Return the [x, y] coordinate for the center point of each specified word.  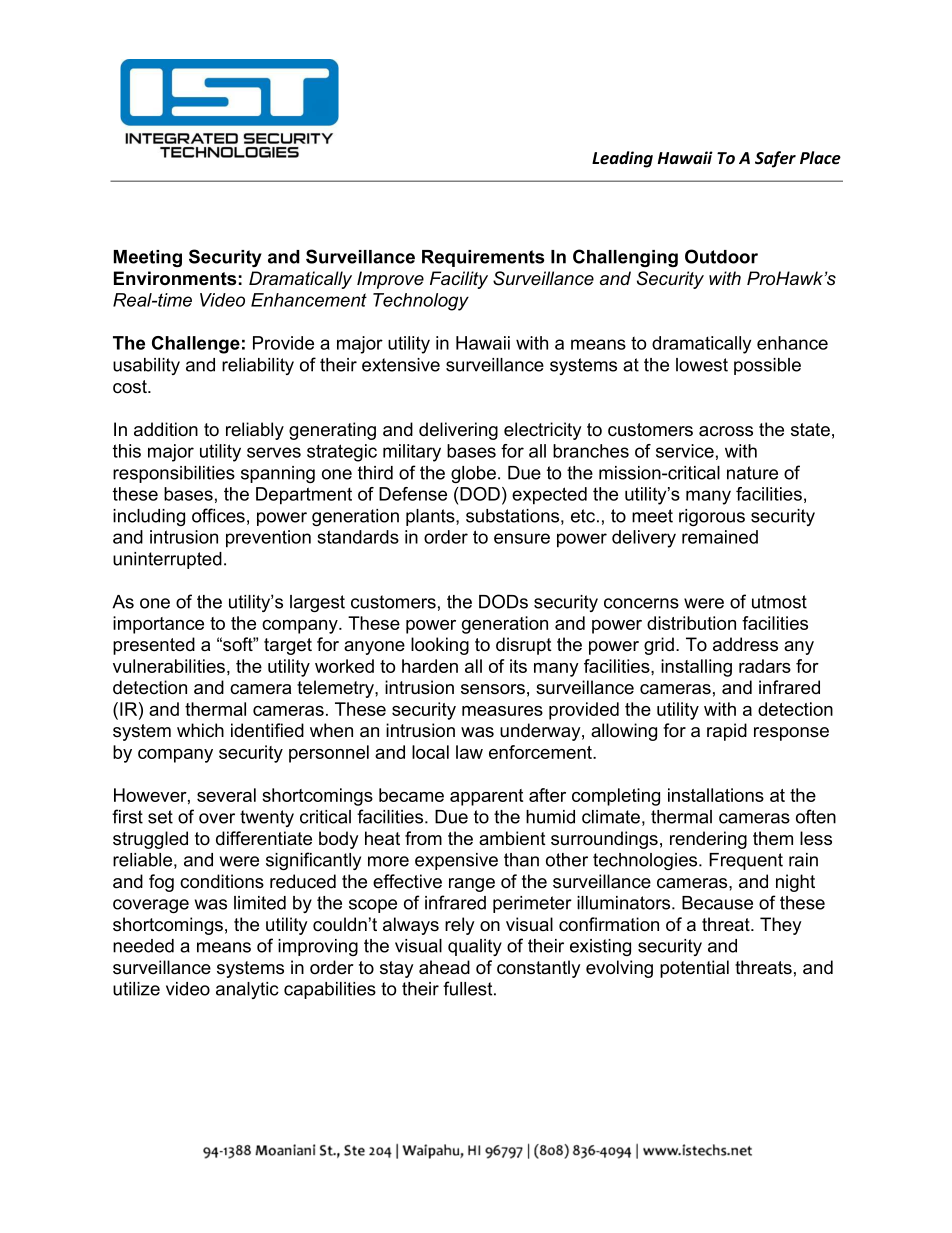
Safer [775, 159]
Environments [175, 278]
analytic [247, 990]
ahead [444, 967]
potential [694, 969]
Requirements [483, 258]
